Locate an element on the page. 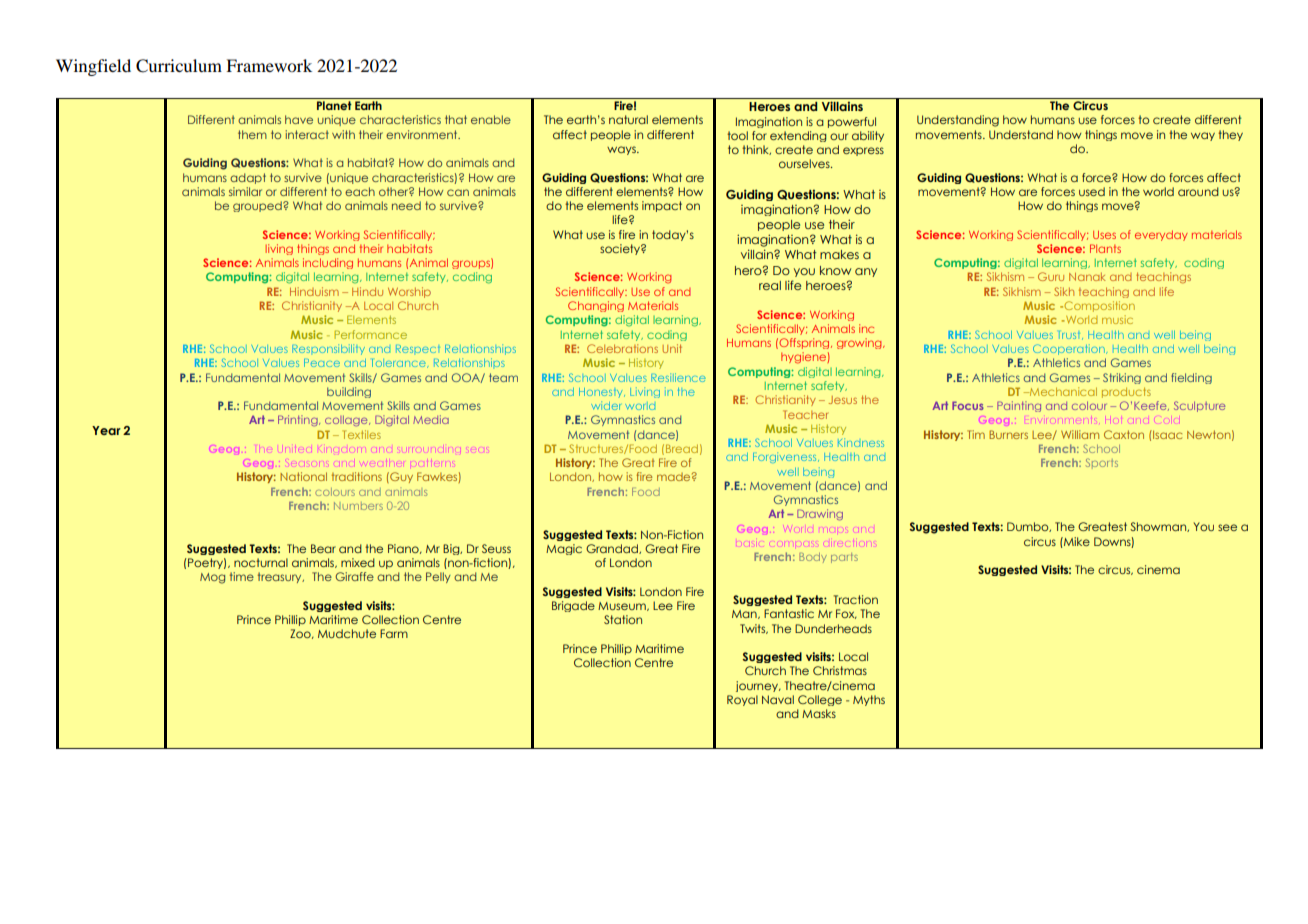  they is located at coordinates (1230, 135).
